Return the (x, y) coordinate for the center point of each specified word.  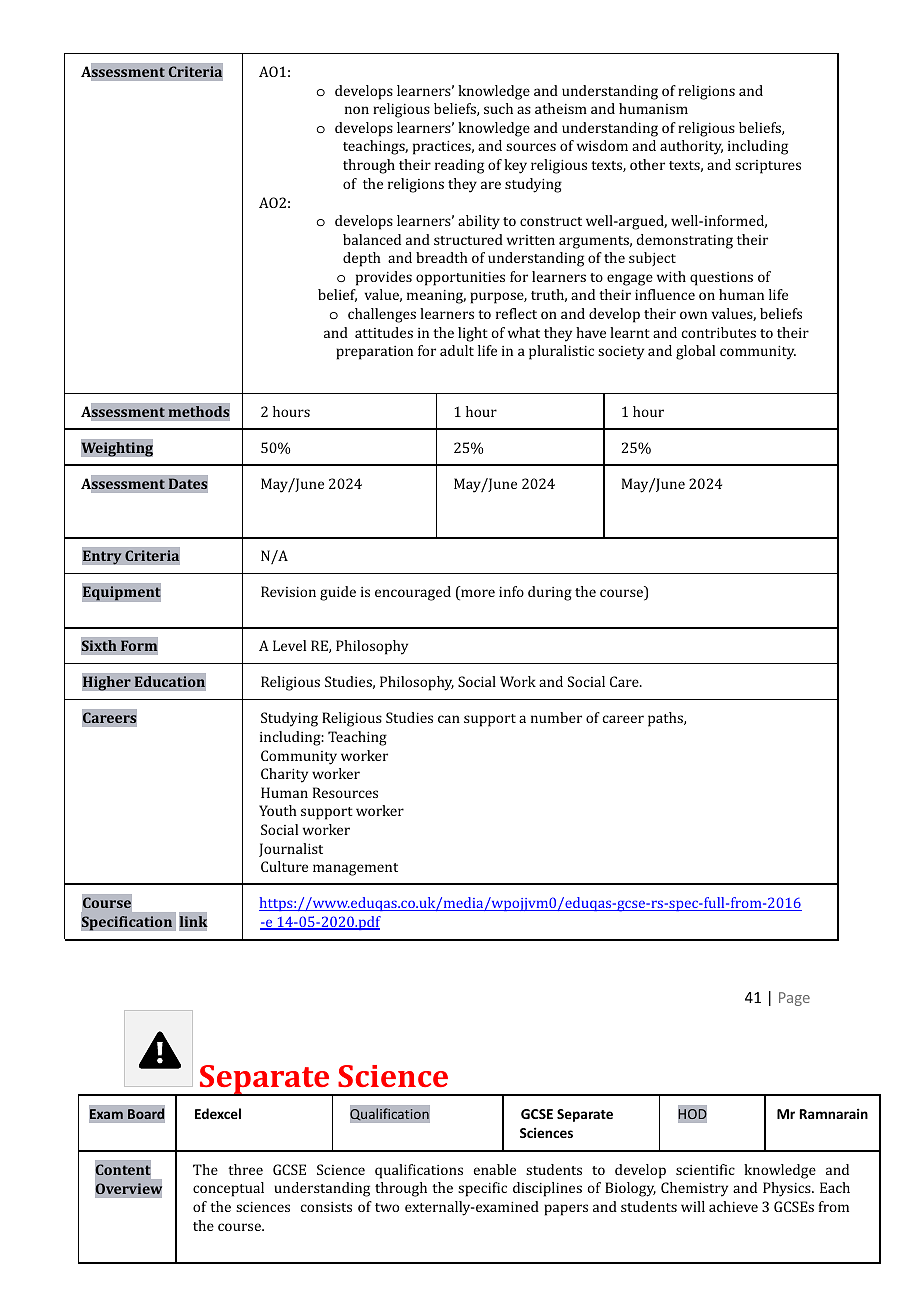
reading (459, 166)
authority (691, 147)
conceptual (228, 1189)
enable (494, 1169)
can (449, 719)
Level (289, 645)
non (357, 110)
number (556, 717)
